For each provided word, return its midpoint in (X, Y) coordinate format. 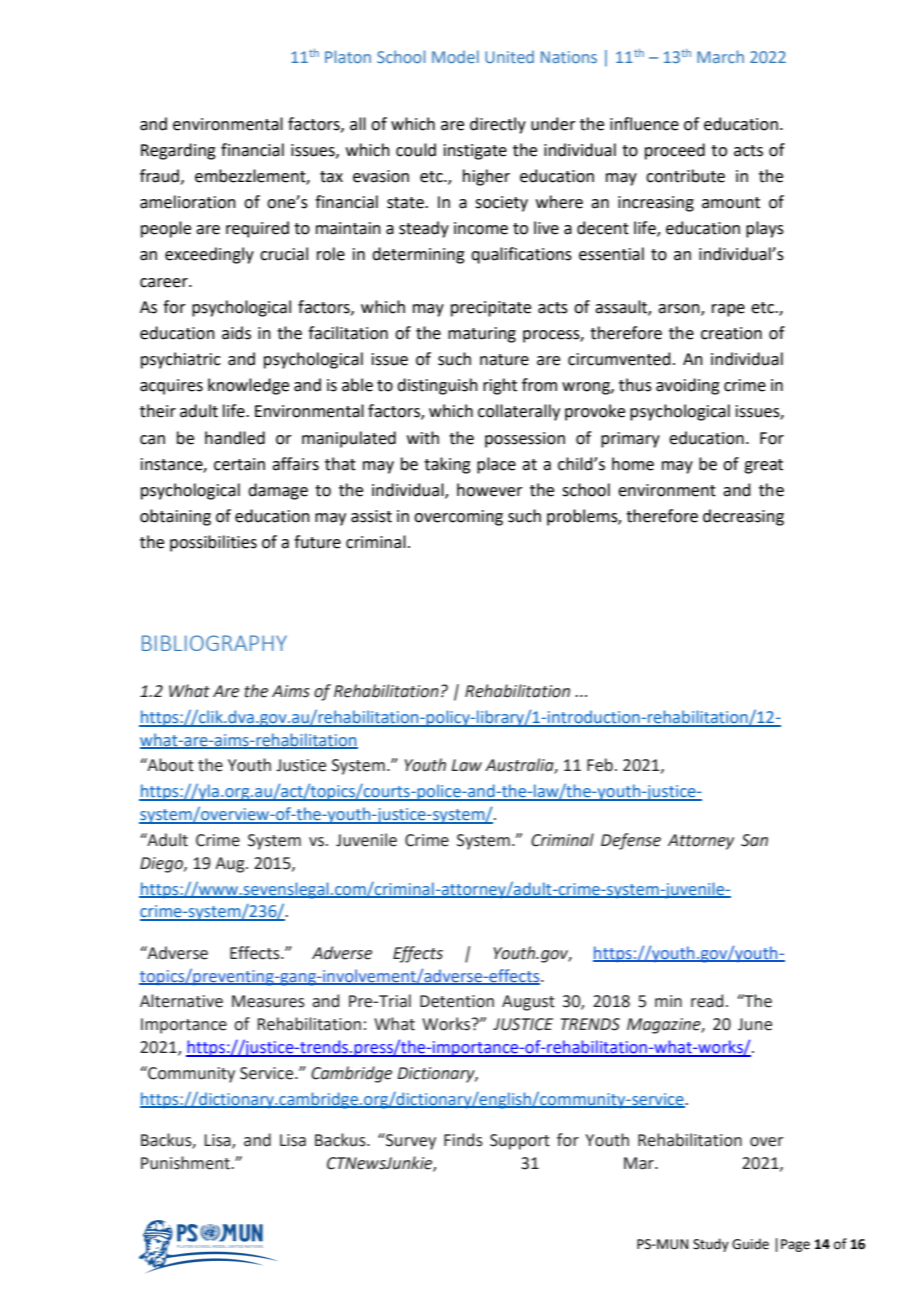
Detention (457, 1001)
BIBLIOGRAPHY (214, 643)
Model (455, 56)
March (720, 56)
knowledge (248, 386)
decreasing (743, 517)
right (500, 386)
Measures (268, 1001)
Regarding (178, 151)
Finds (463, 1140)
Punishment (186, 1163)
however (490, 490)
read (707, 1001)
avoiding (688, 386)
